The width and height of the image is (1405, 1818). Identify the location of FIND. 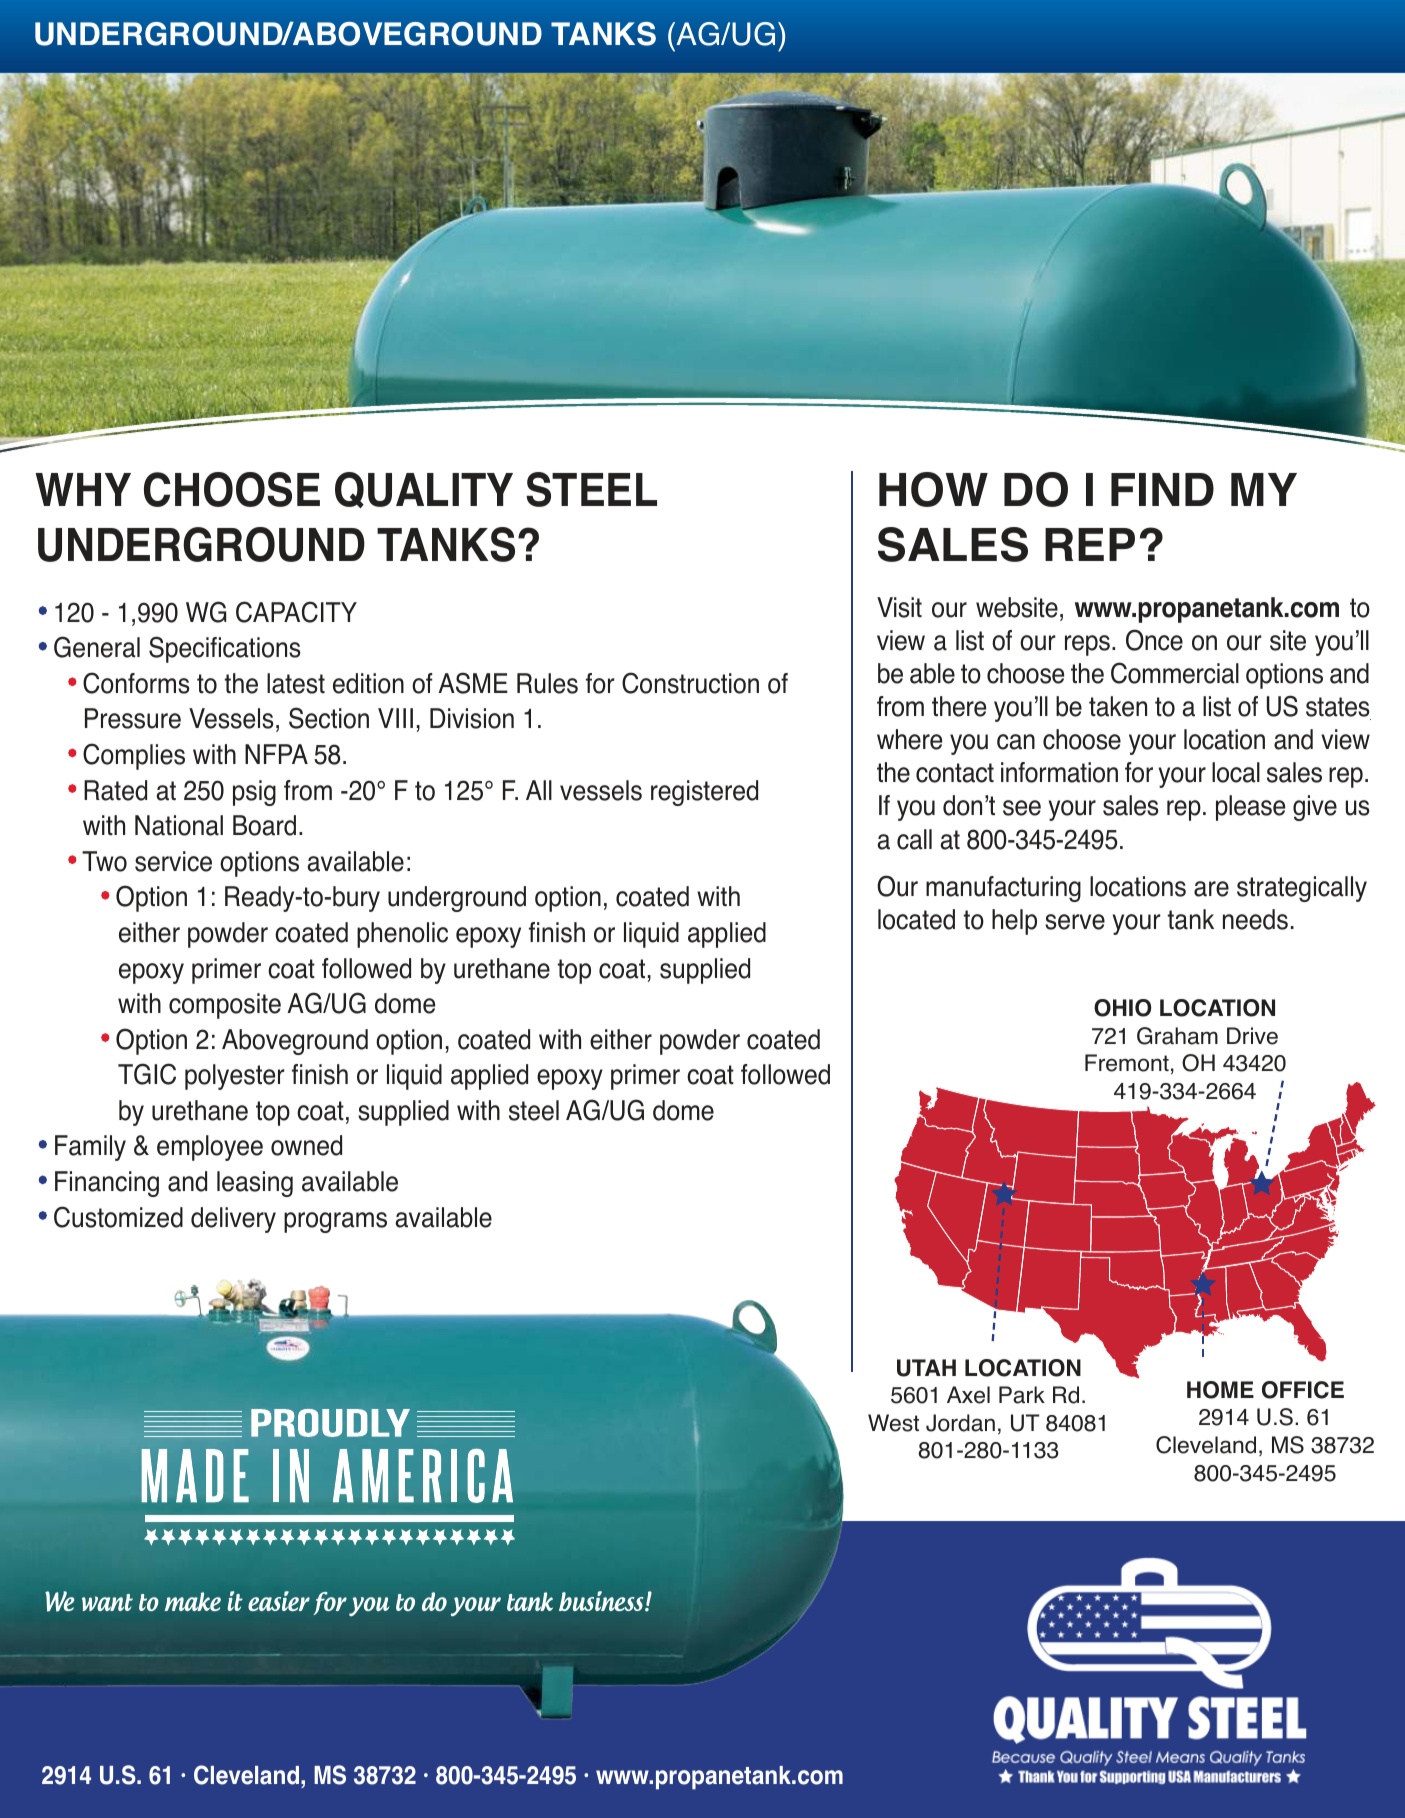
(1162, 489).
